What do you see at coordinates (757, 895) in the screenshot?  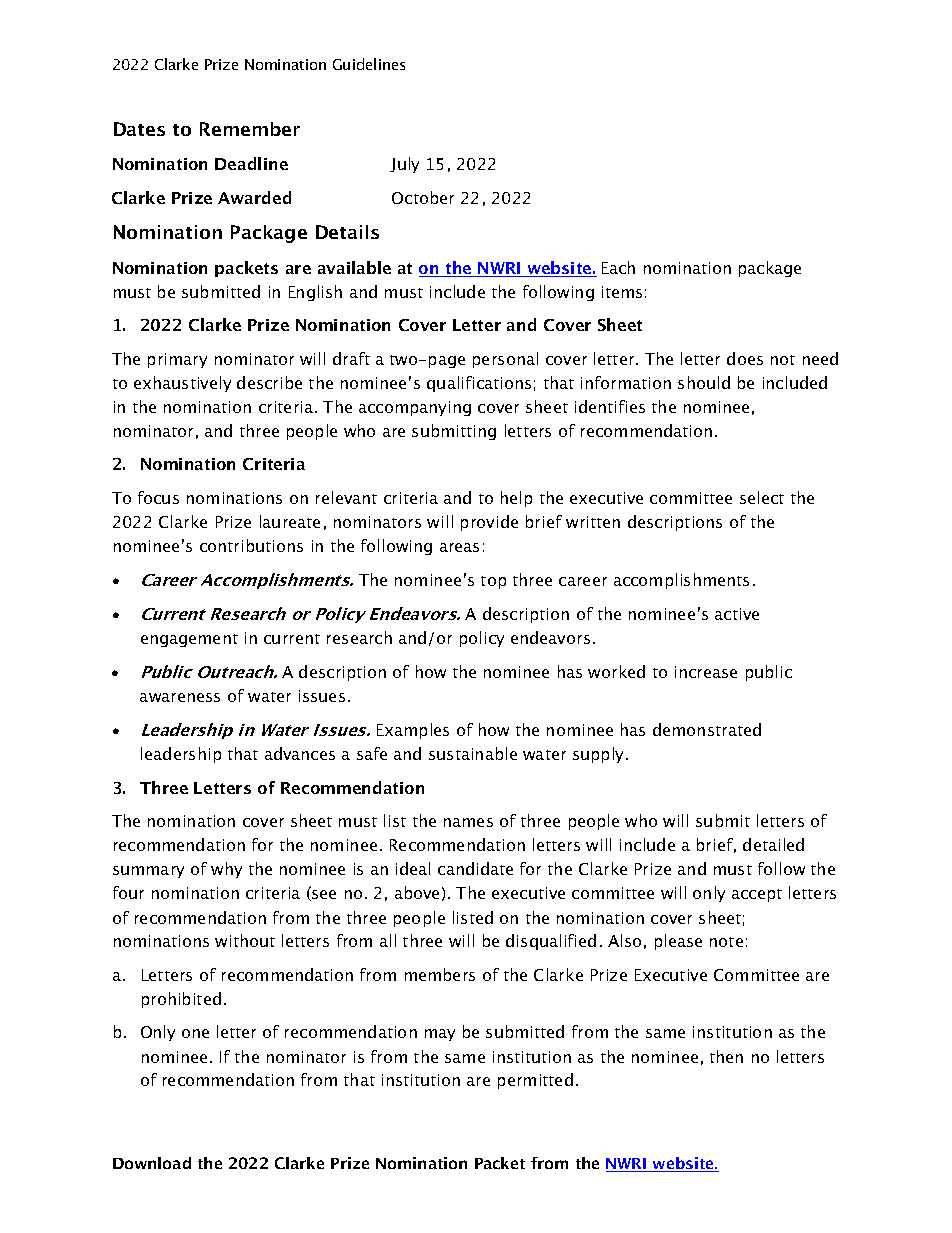 I see `accept` at bounding box center [757, 895].
